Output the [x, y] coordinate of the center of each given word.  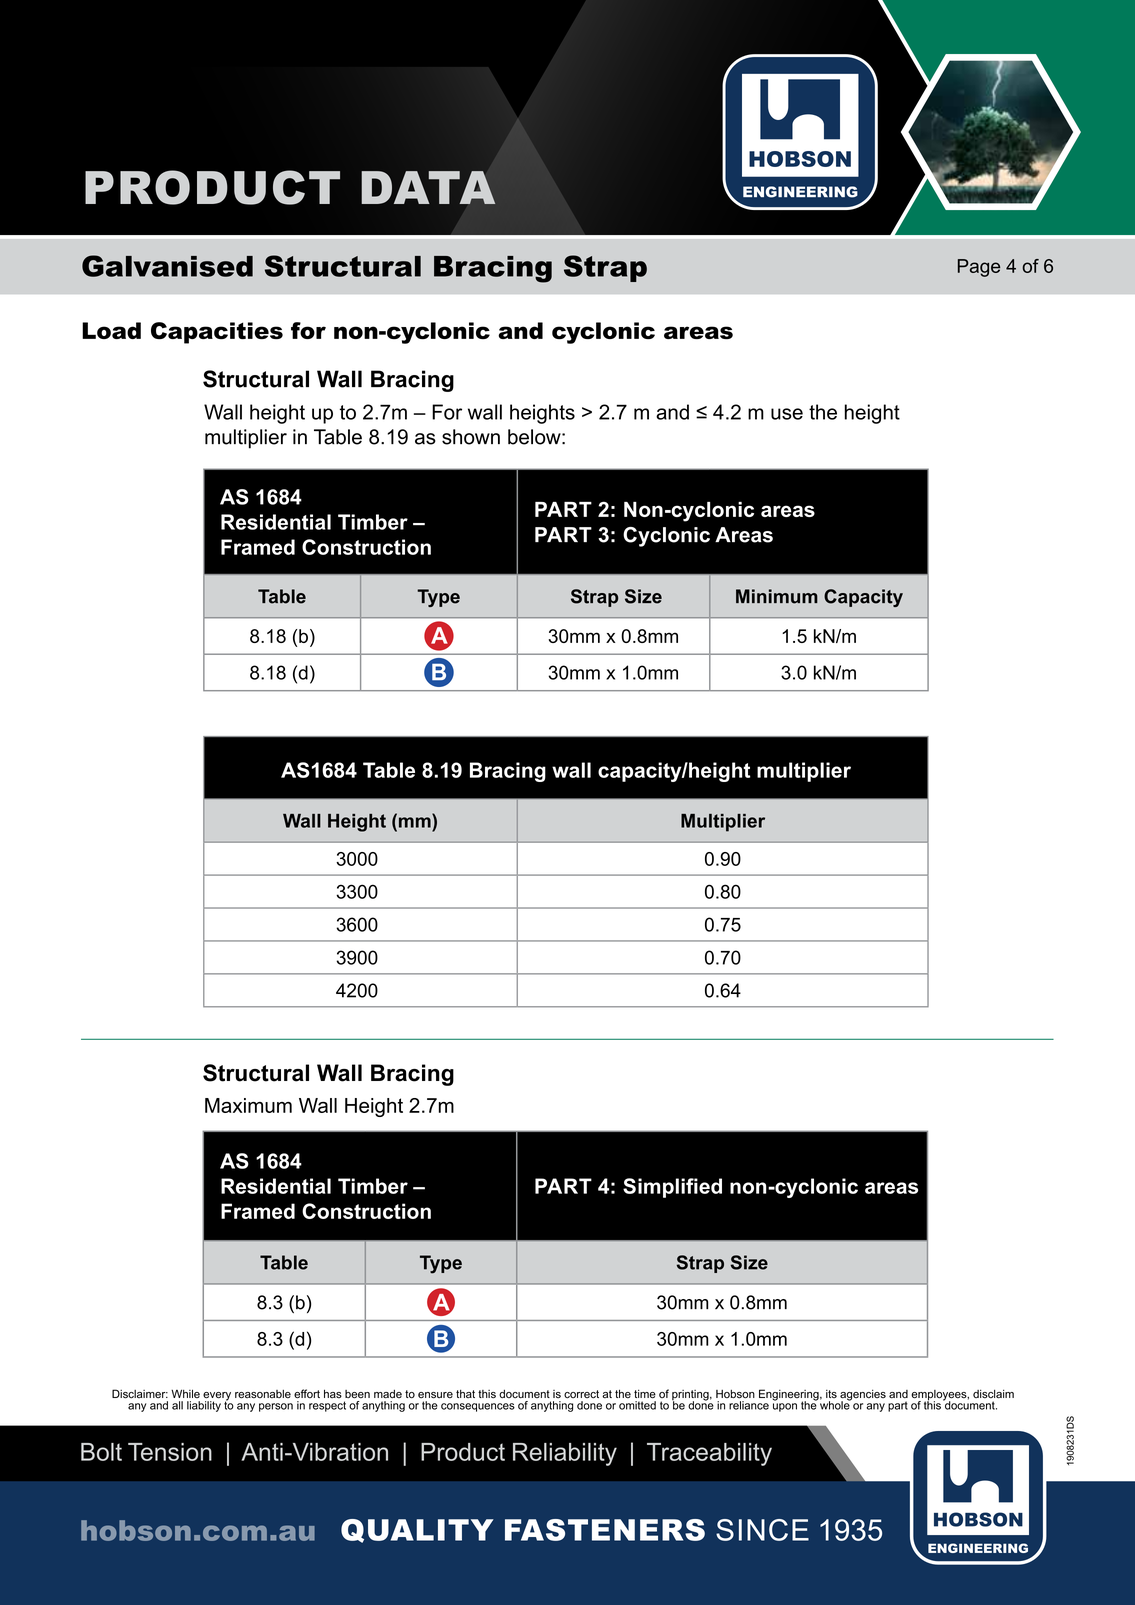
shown [471, 437]
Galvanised [167, 266]
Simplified [672, 1188]
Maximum [248, 1105]
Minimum [777, 596]
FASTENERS [605, 1530]
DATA [428, 187]
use [787, 414]
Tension [170, 1452]
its [831, 1394]
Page [979, 268]
